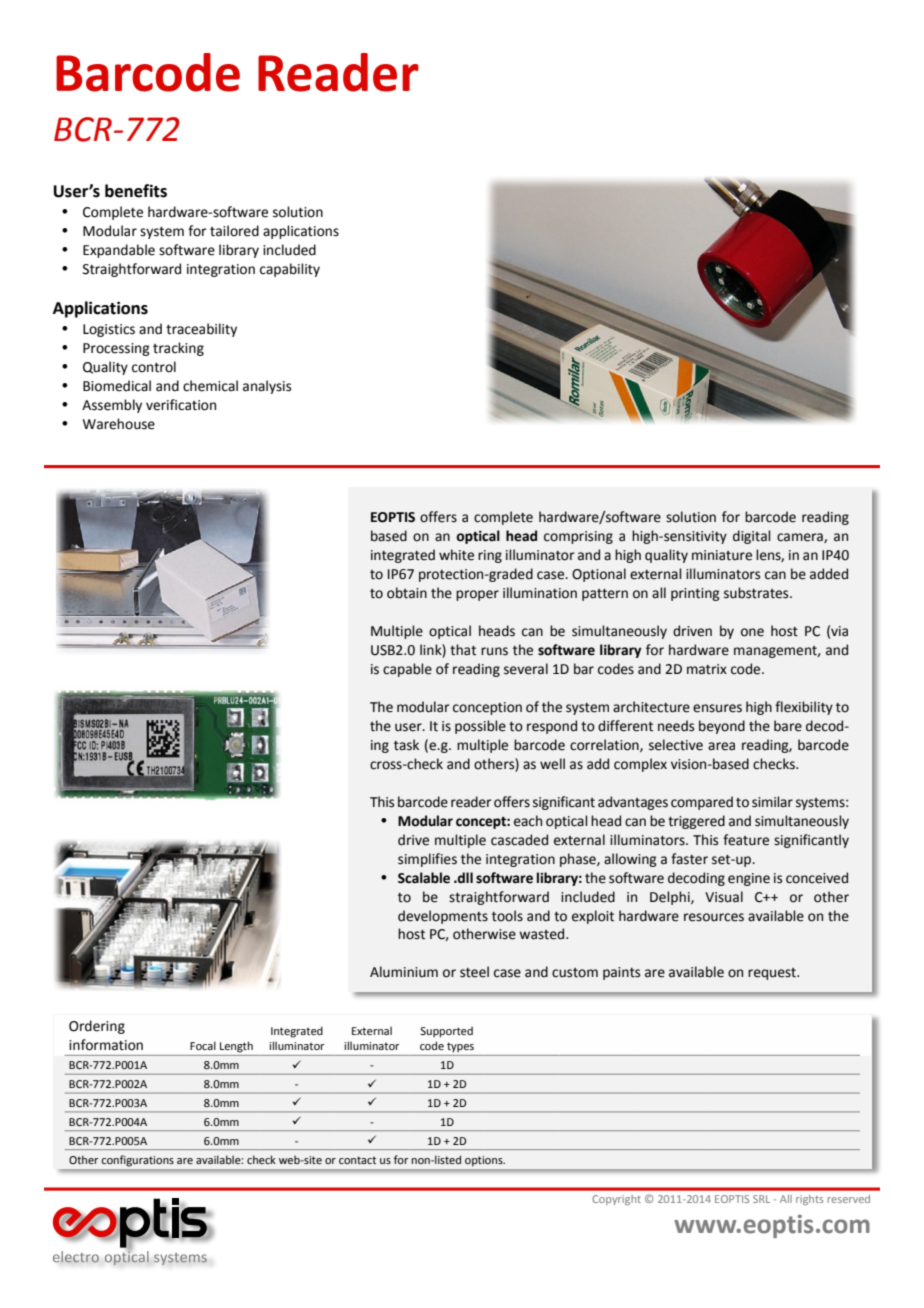 The width and height of the screenshot is (924, 1308). What do you see at coordinates (480, 727) in the screenshot?
I see `possible` at bounding box center [480, 727].
